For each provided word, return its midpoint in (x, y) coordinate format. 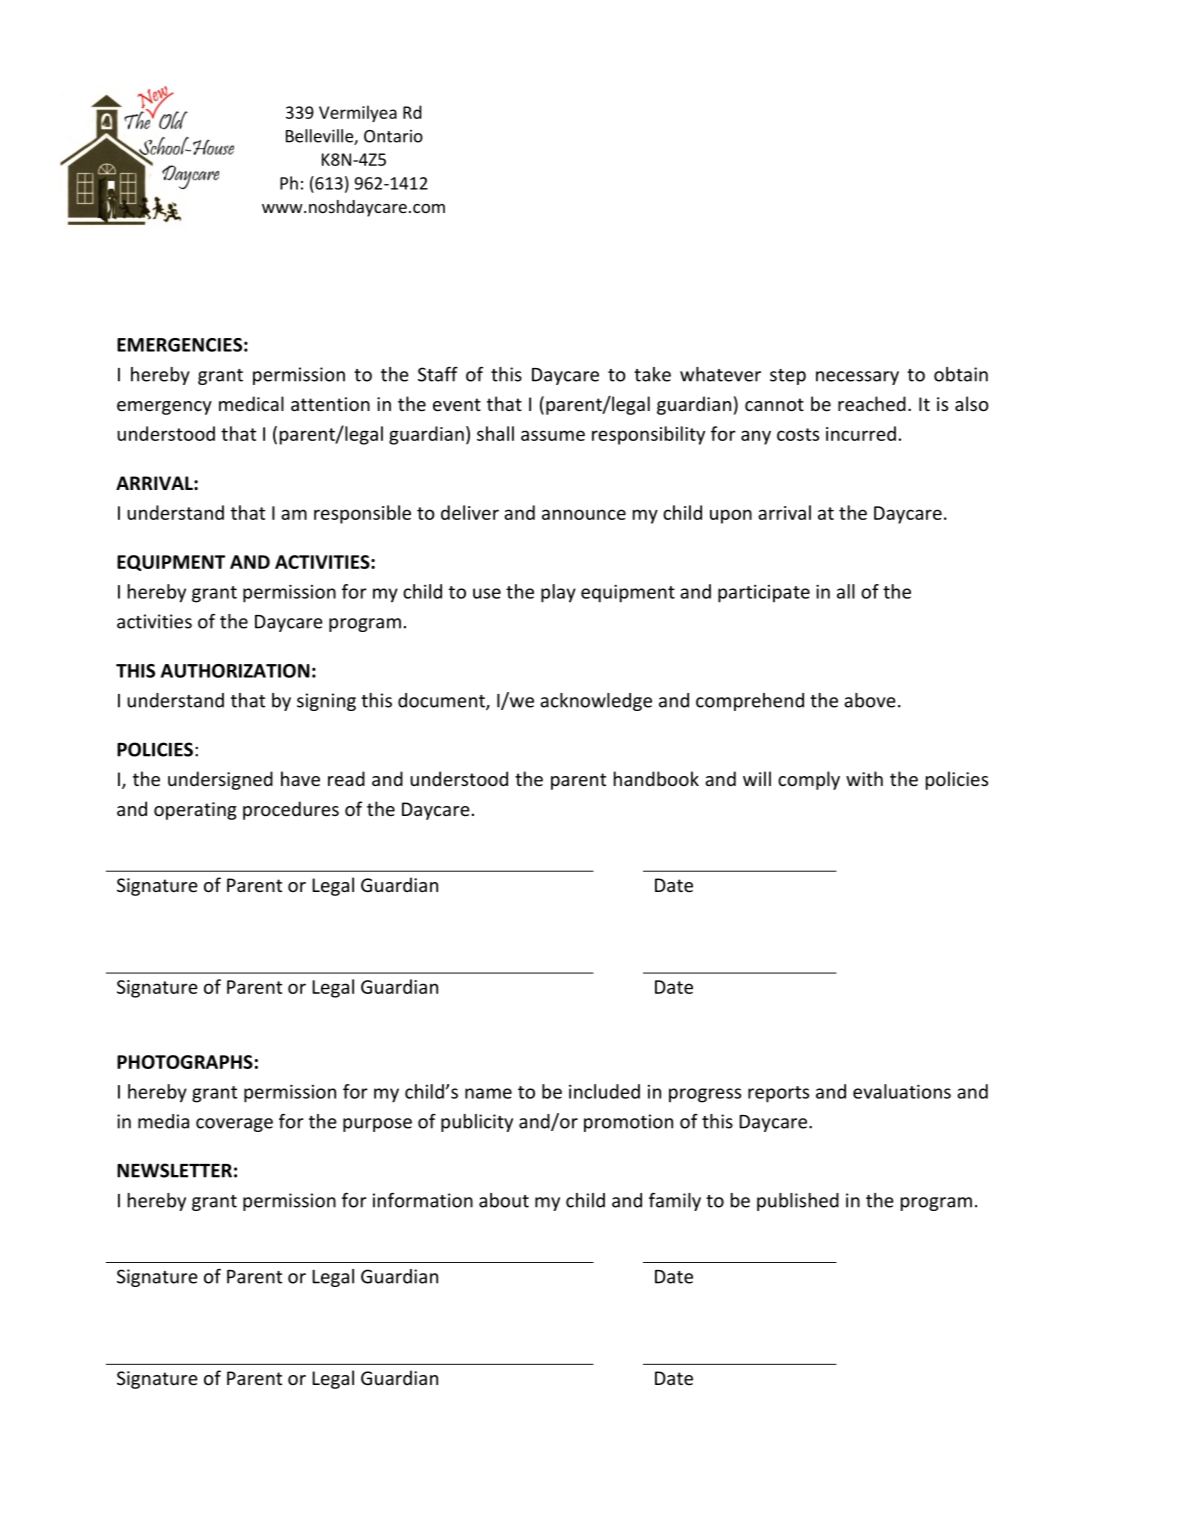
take (652, 374)
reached (872, 403)
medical (251, 403)
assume (553, 435)
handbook (656, 778)
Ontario (393, 136)
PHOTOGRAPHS (185, 1062)
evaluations (902, 1091)
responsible (362, 514)
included (604, 1091)
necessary (857, 378)
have (300, 778)
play (558, 593)
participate (764, 594)
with (864, 778)
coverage (234, 1125)
